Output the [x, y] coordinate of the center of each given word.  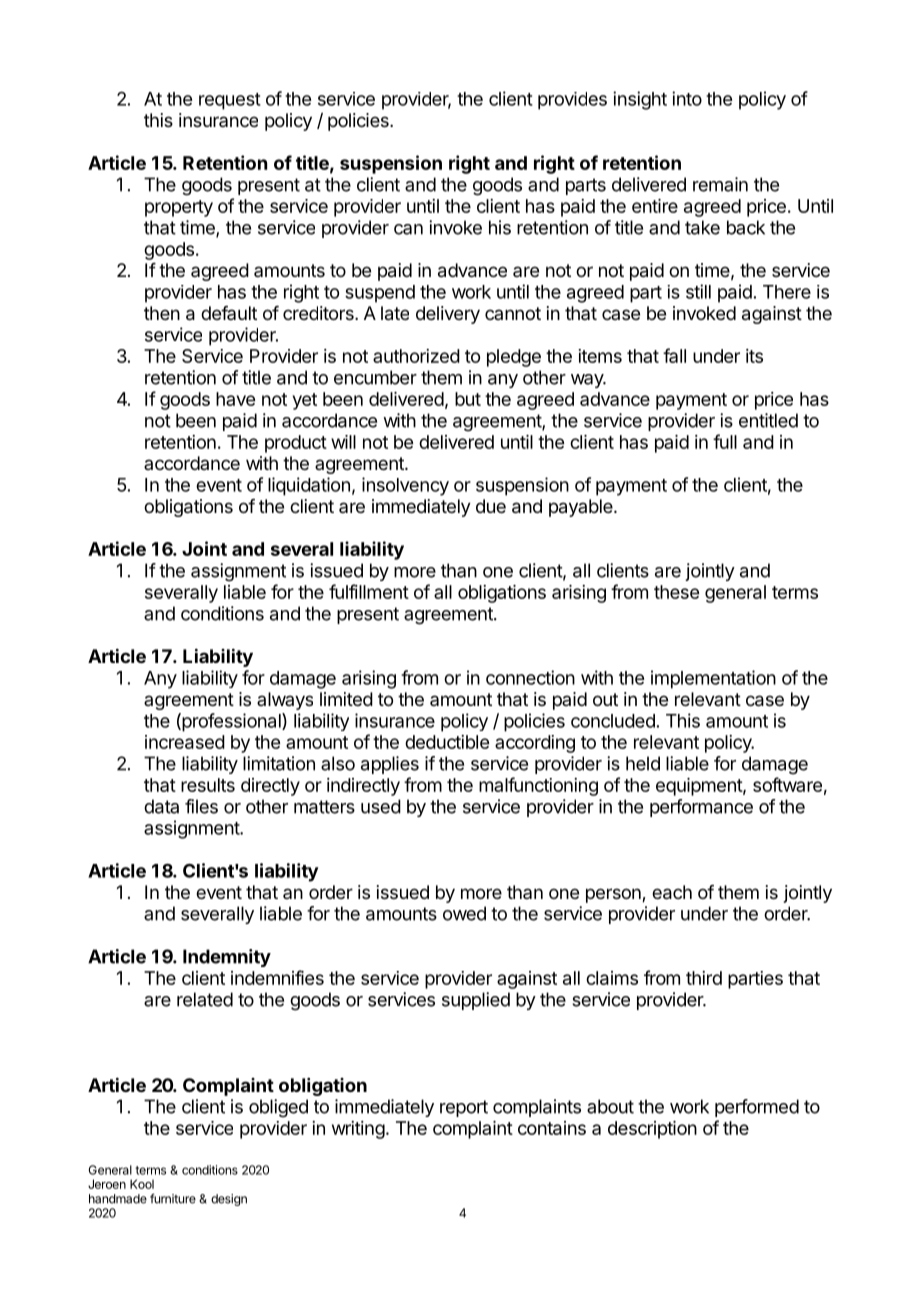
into [687, 98]
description [652, 1130]
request [230, 101]
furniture [173, 1198]
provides [572, 101]
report [464, 1108]
